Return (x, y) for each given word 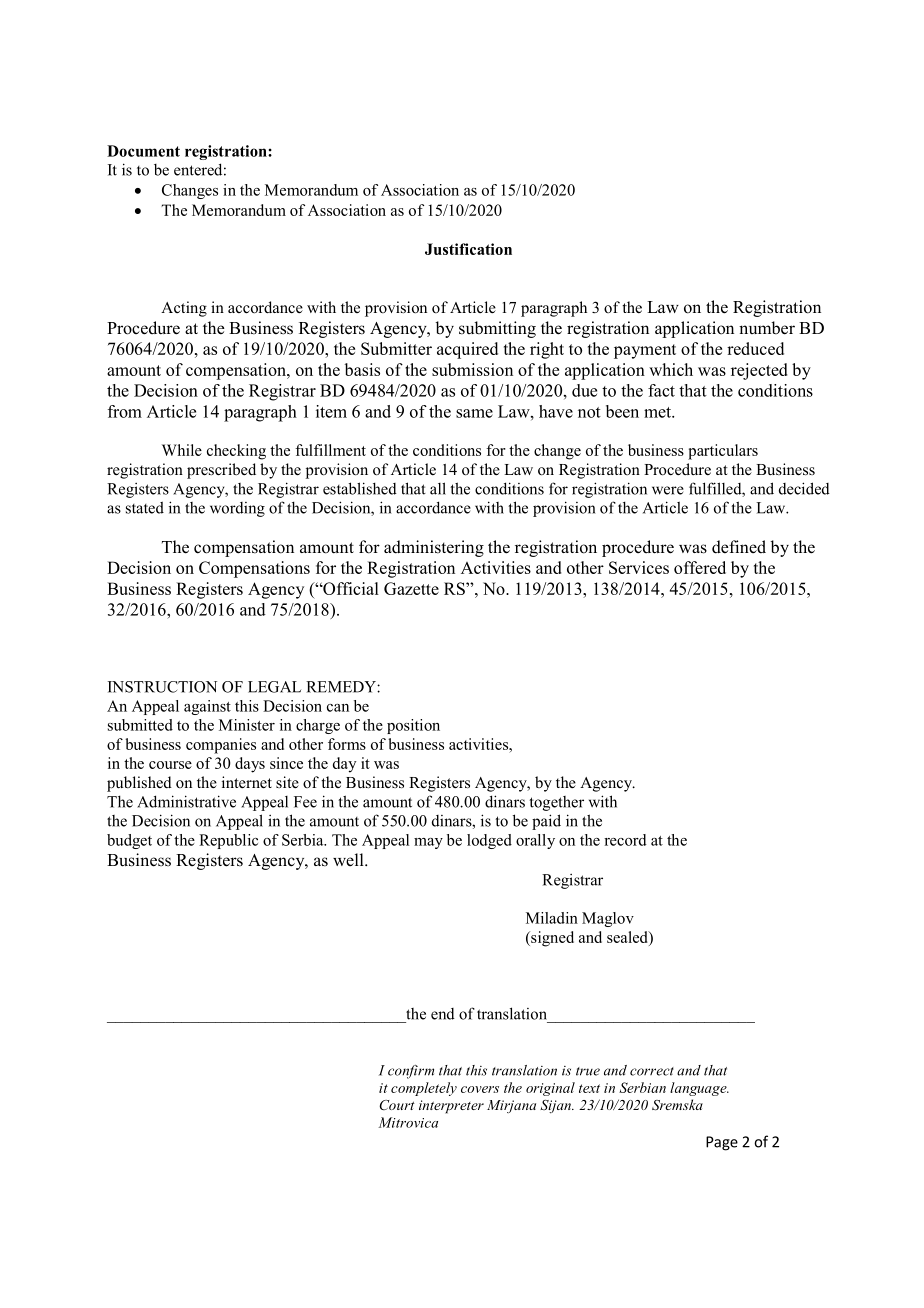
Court (397, 1105)
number (767, 328)
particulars (723, 452)
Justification (468, 249)
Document (143, 151)
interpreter (451, 1107)
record (625, 840)
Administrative (186, 801)
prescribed (221, 471)
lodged (489, 841)
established (360, 488)
